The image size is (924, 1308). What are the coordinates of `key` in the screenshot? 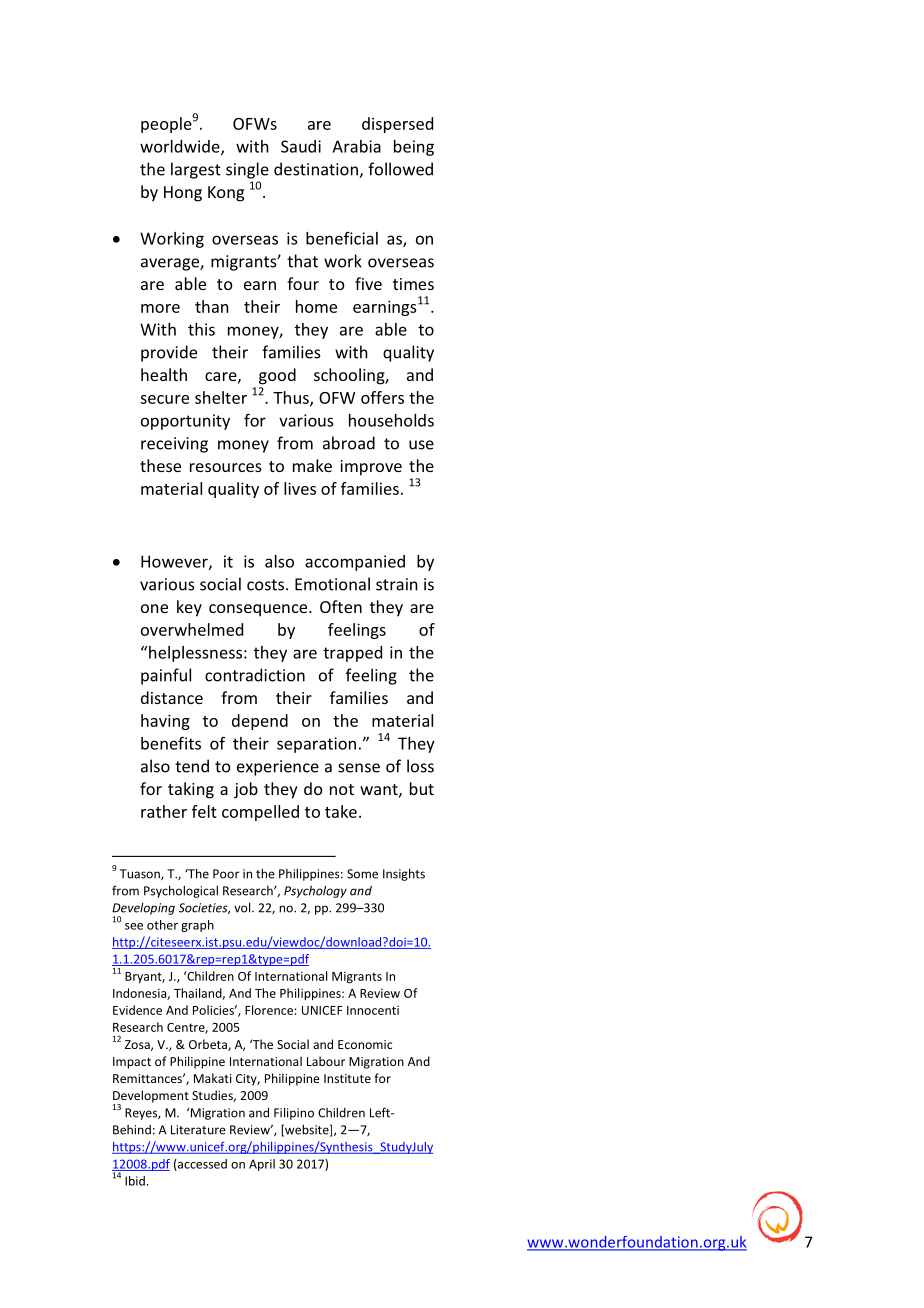 It's located at (189, 608).
